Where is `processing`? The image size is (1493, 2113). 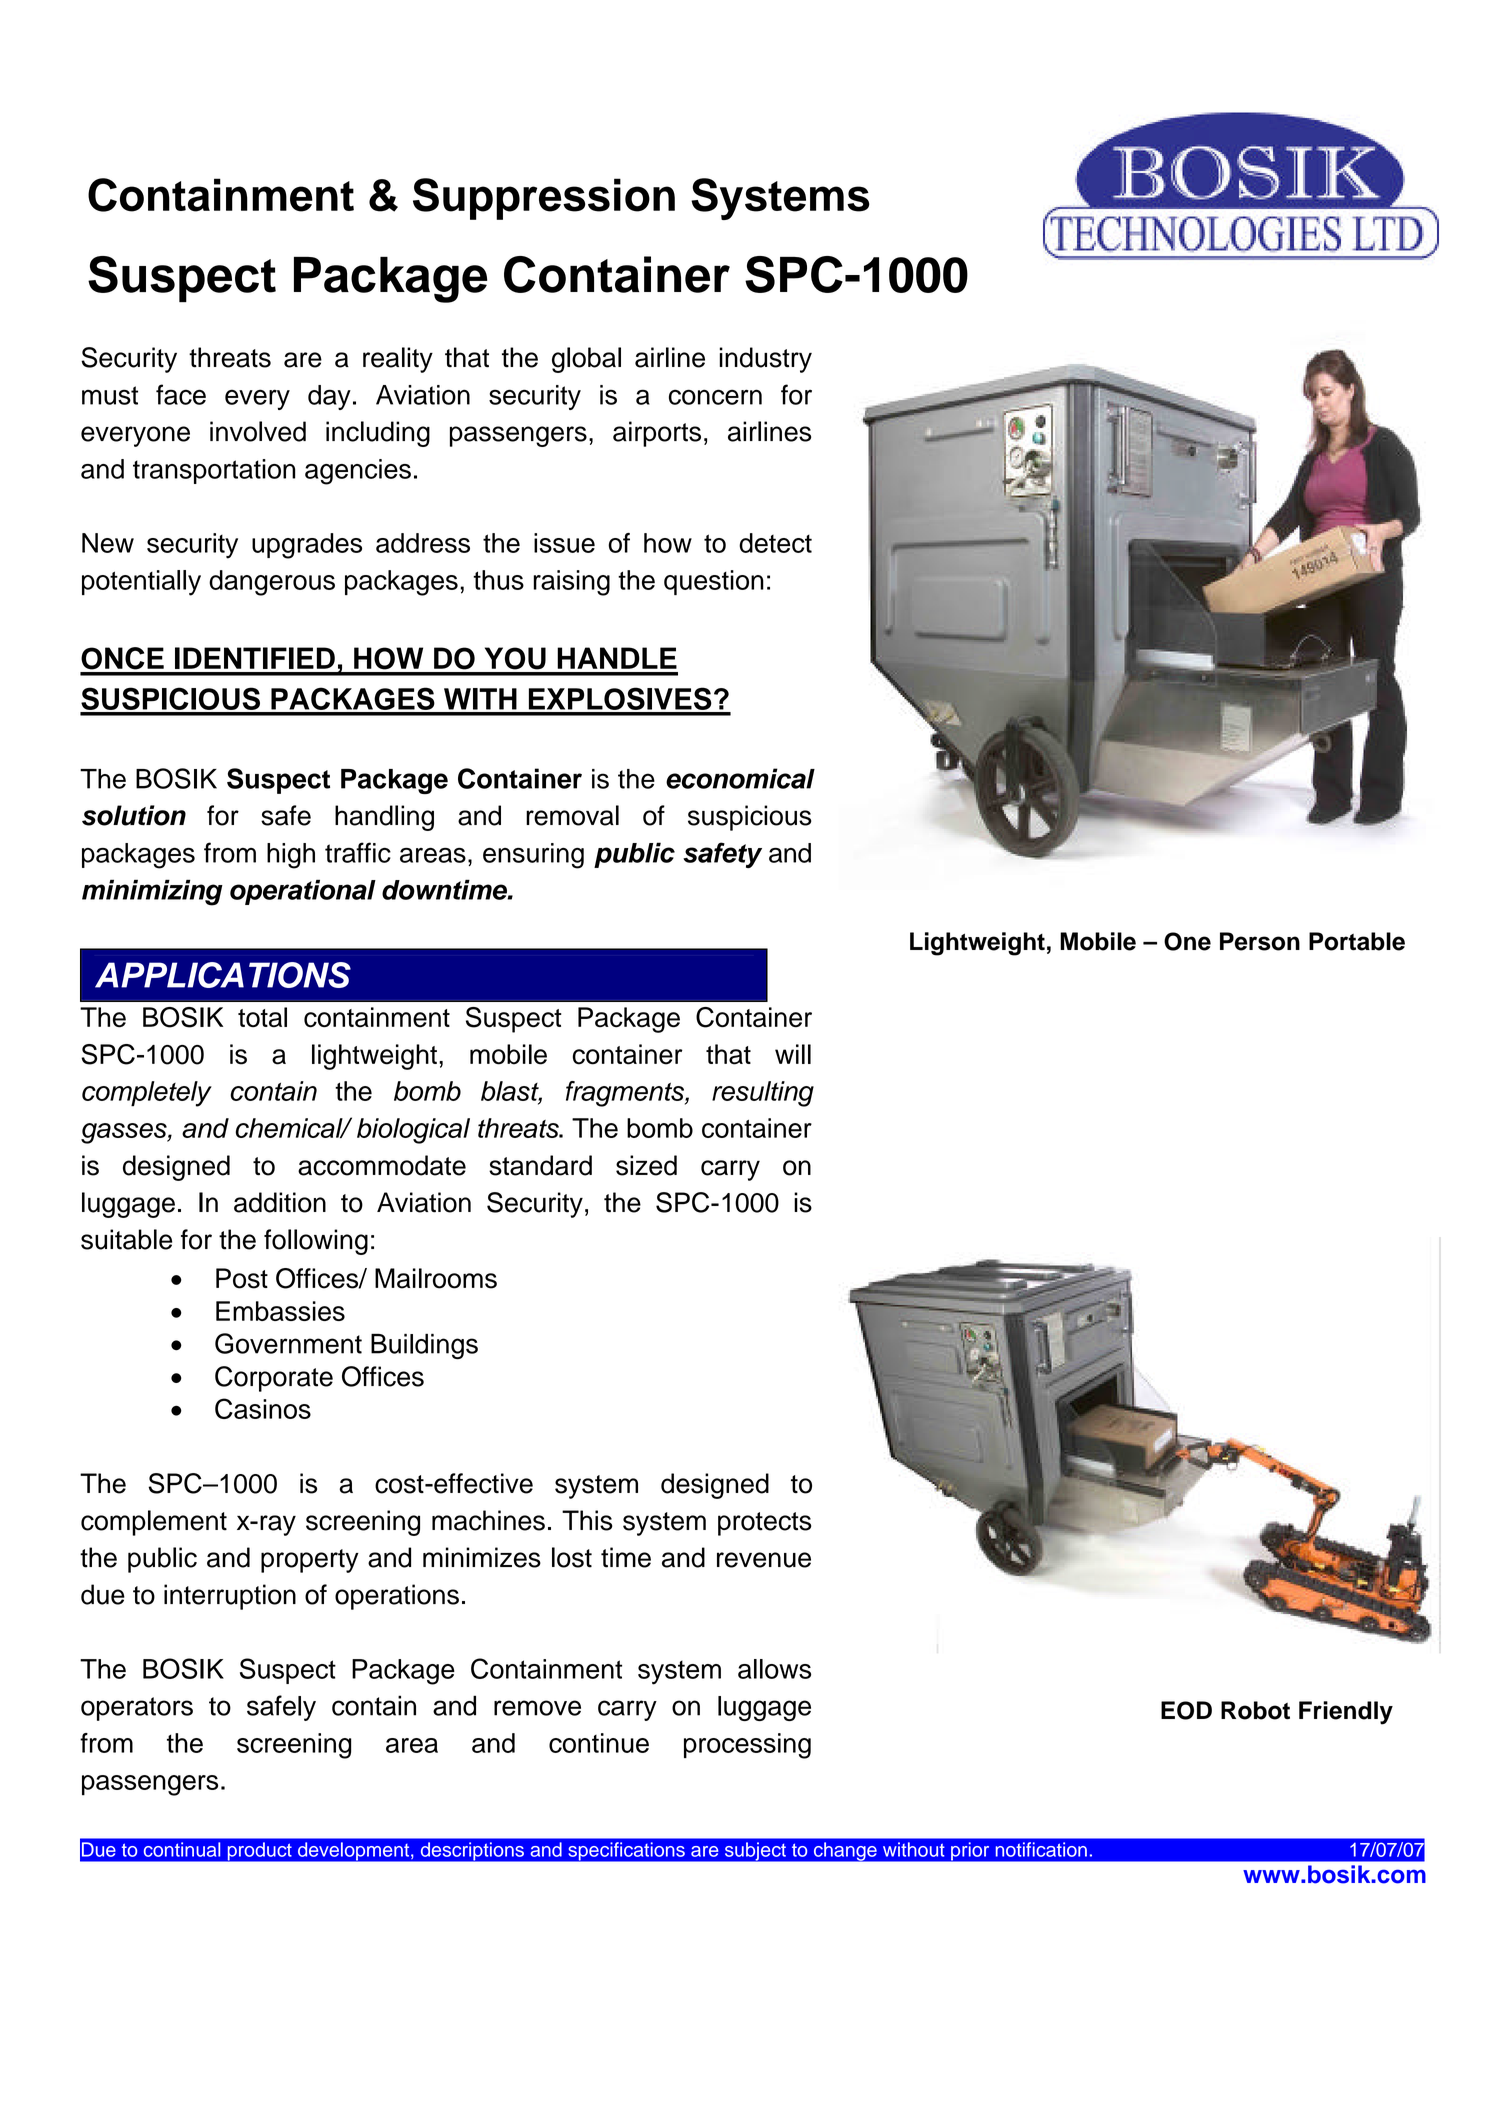
processing is located at coordinates (747, 1746).
